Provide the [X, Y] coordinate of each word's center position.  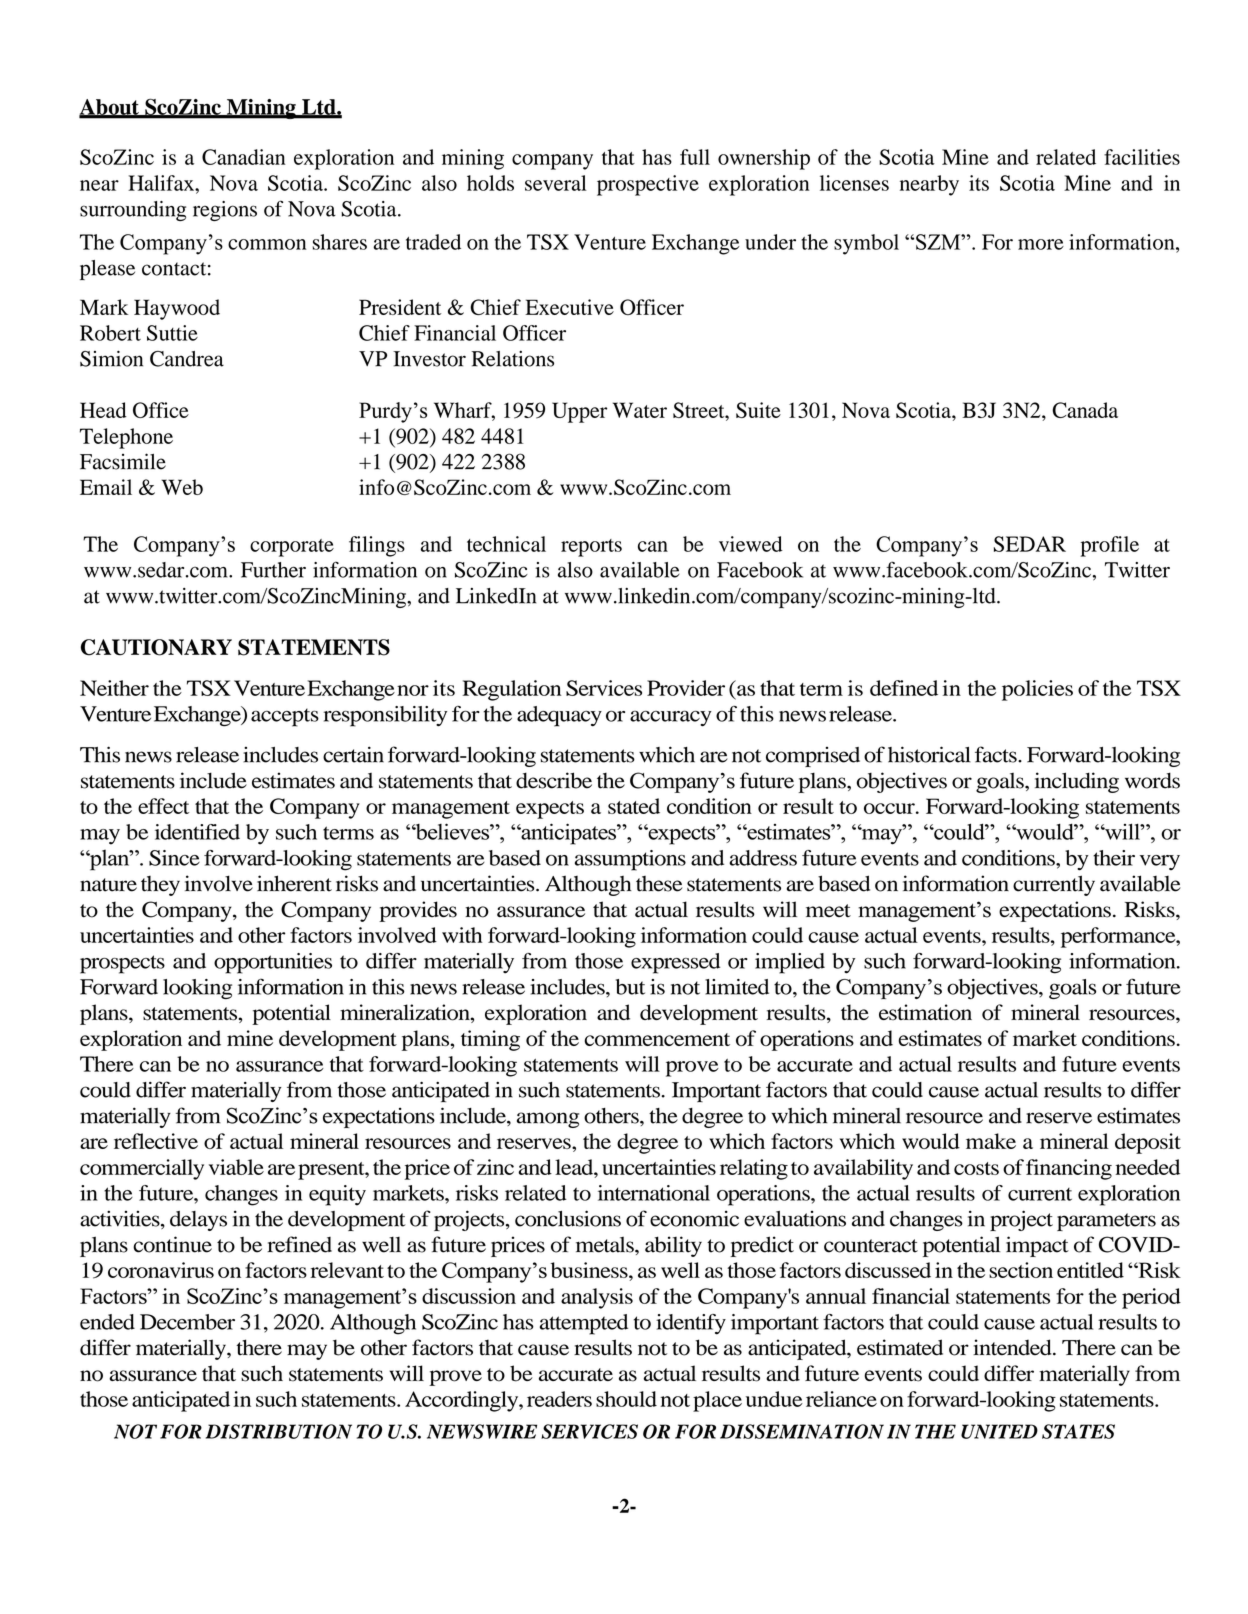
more [1041, 244]
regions [225, 211]
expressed [675, 963]
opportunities [273, 963]
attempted [584, 1324]
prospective [648, 185]
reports [591, 548]
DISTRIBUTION [279, 1431]
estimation [925, 1012]
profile [1109, 546]
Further [273, 570]
